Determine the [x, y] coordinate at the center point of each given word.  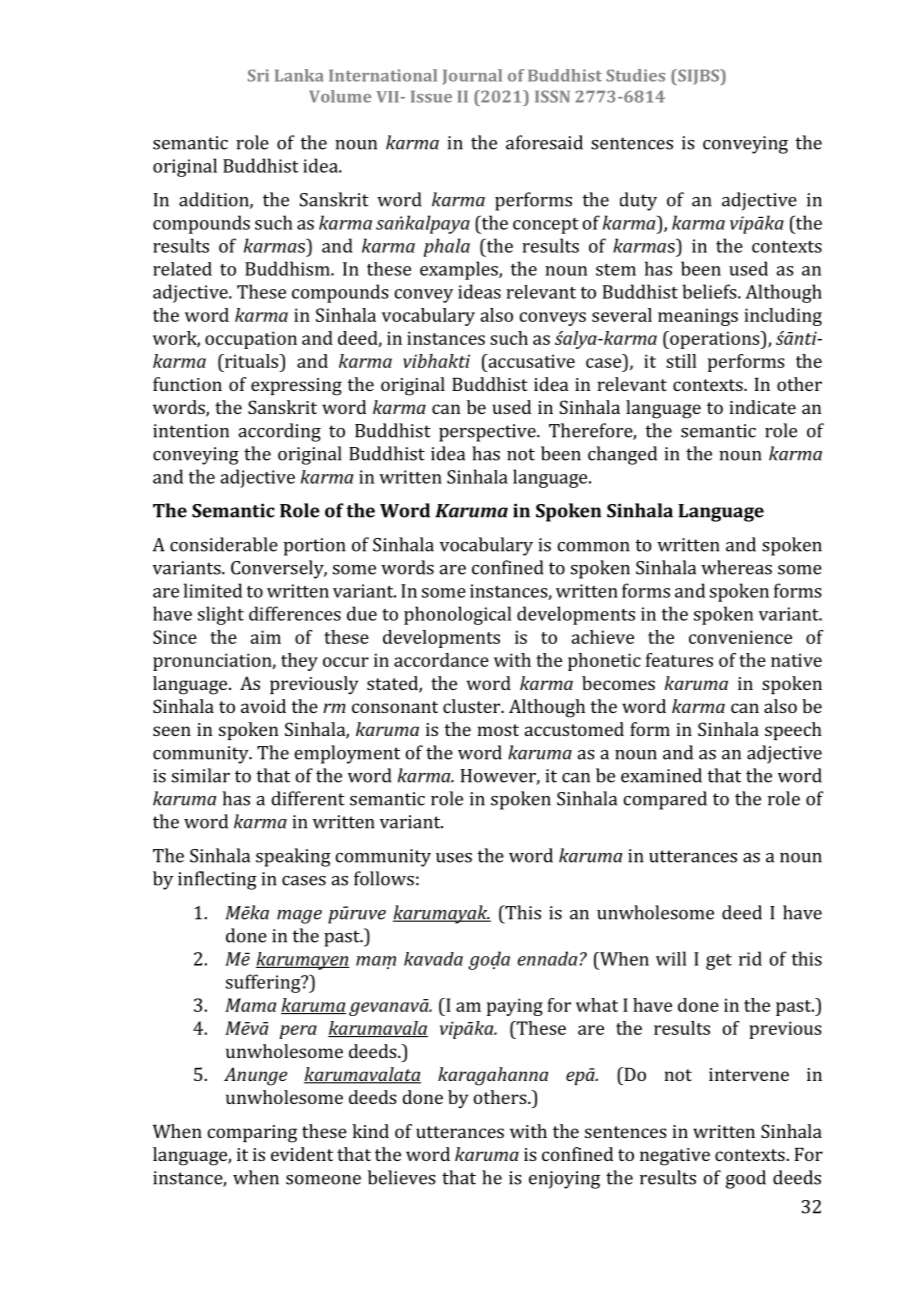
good [746, 1179]
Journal [472, 77]
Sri [258, 75]
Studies [635, 75]
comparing [252, 1134]
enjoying [564, 1180]
